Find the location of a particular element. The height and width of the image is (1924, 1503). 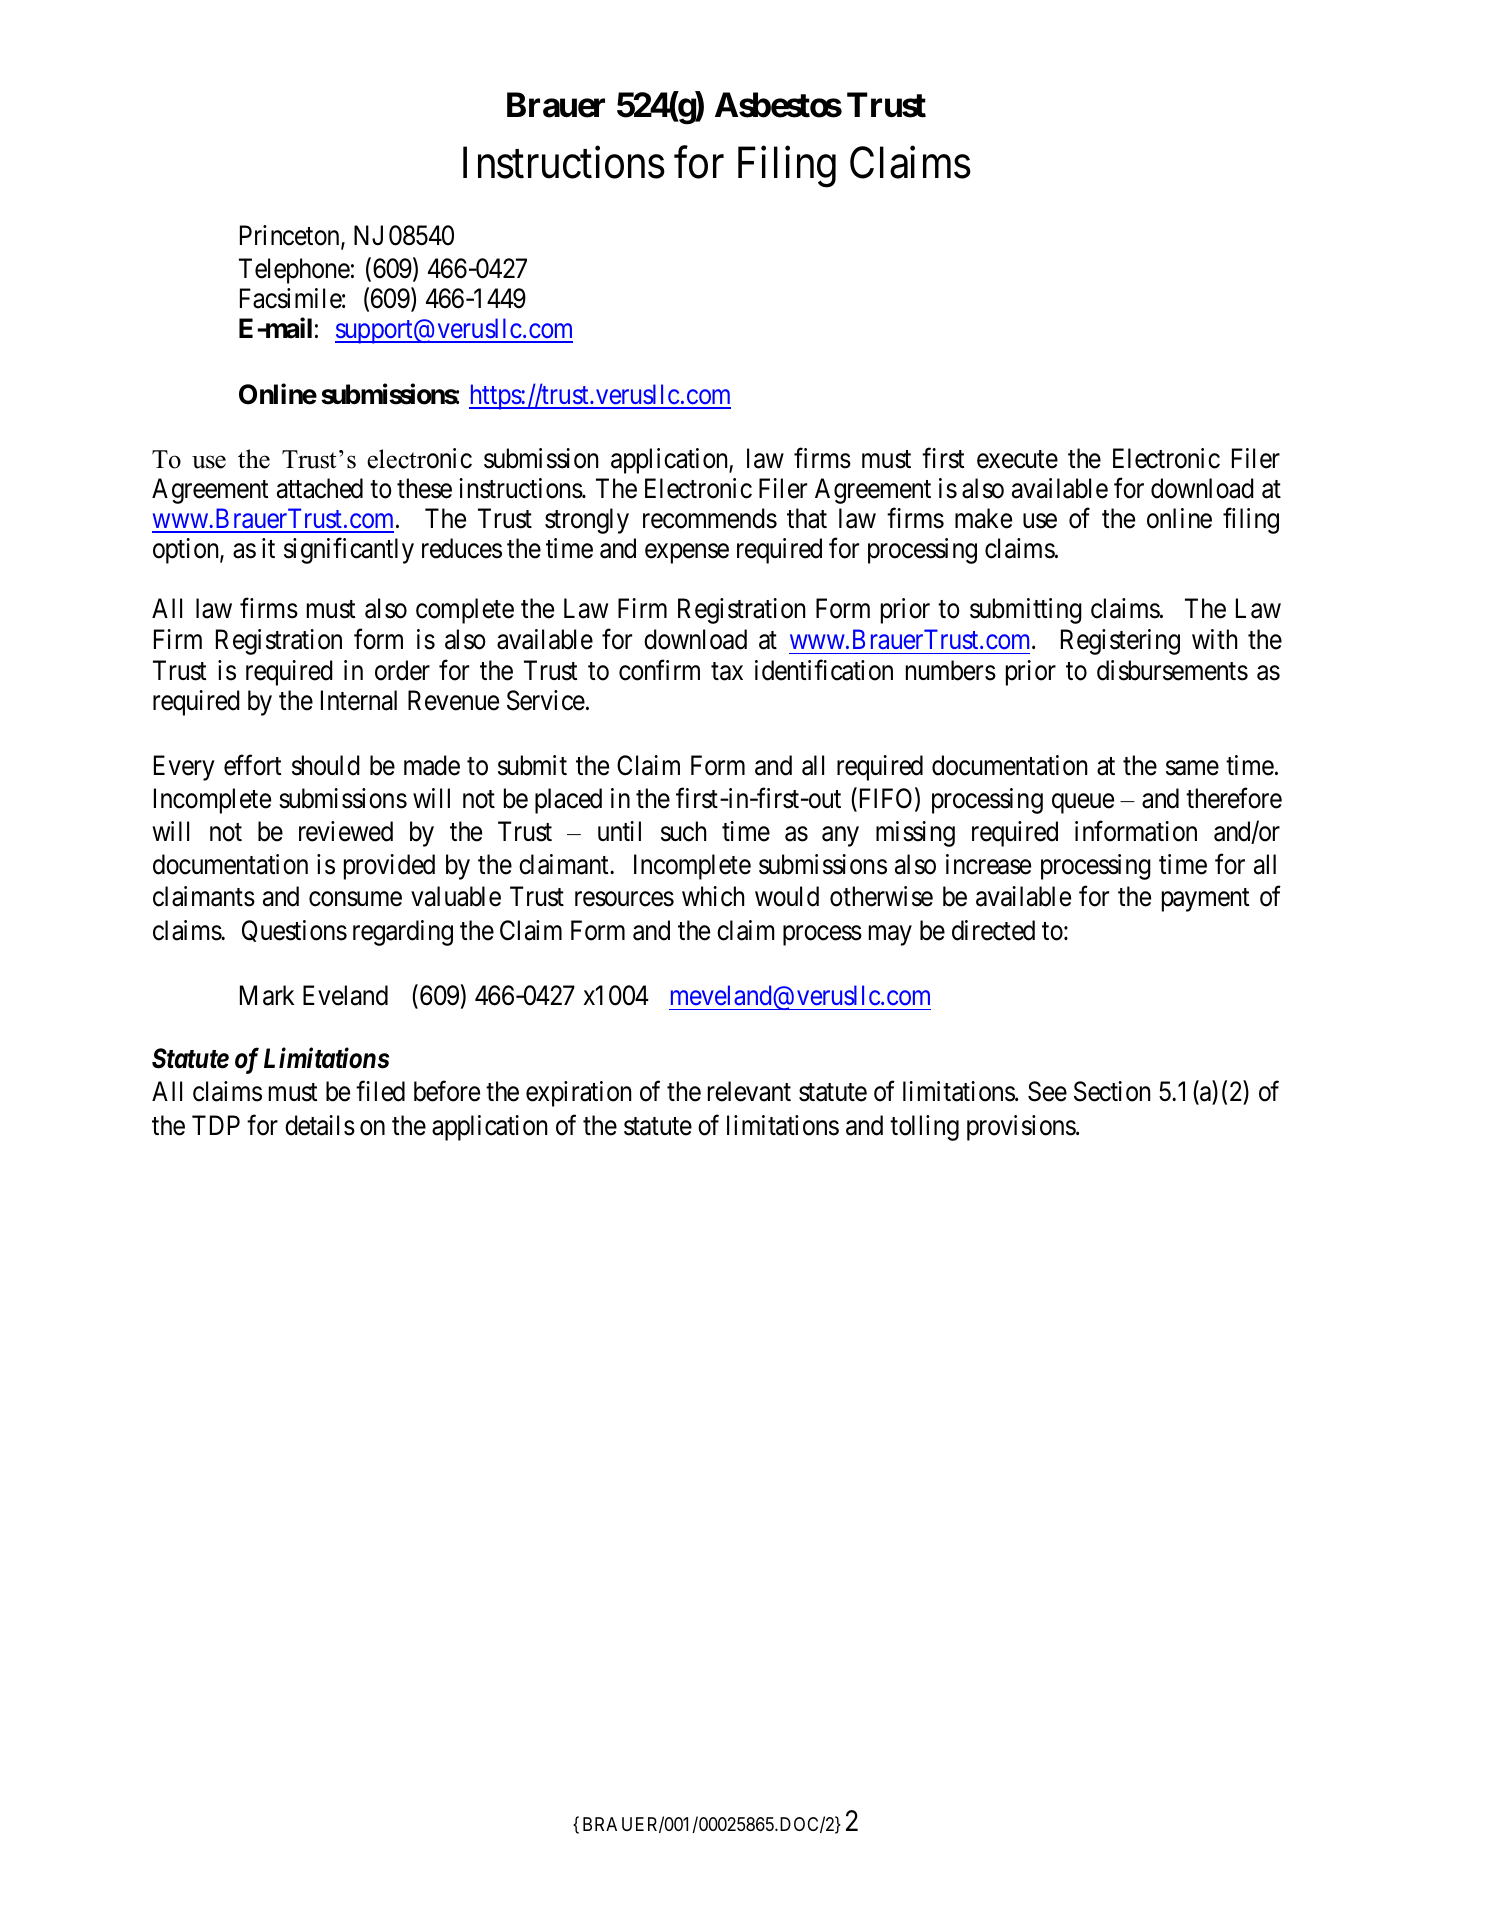

Section is located at coordinates (1112, 1091).
